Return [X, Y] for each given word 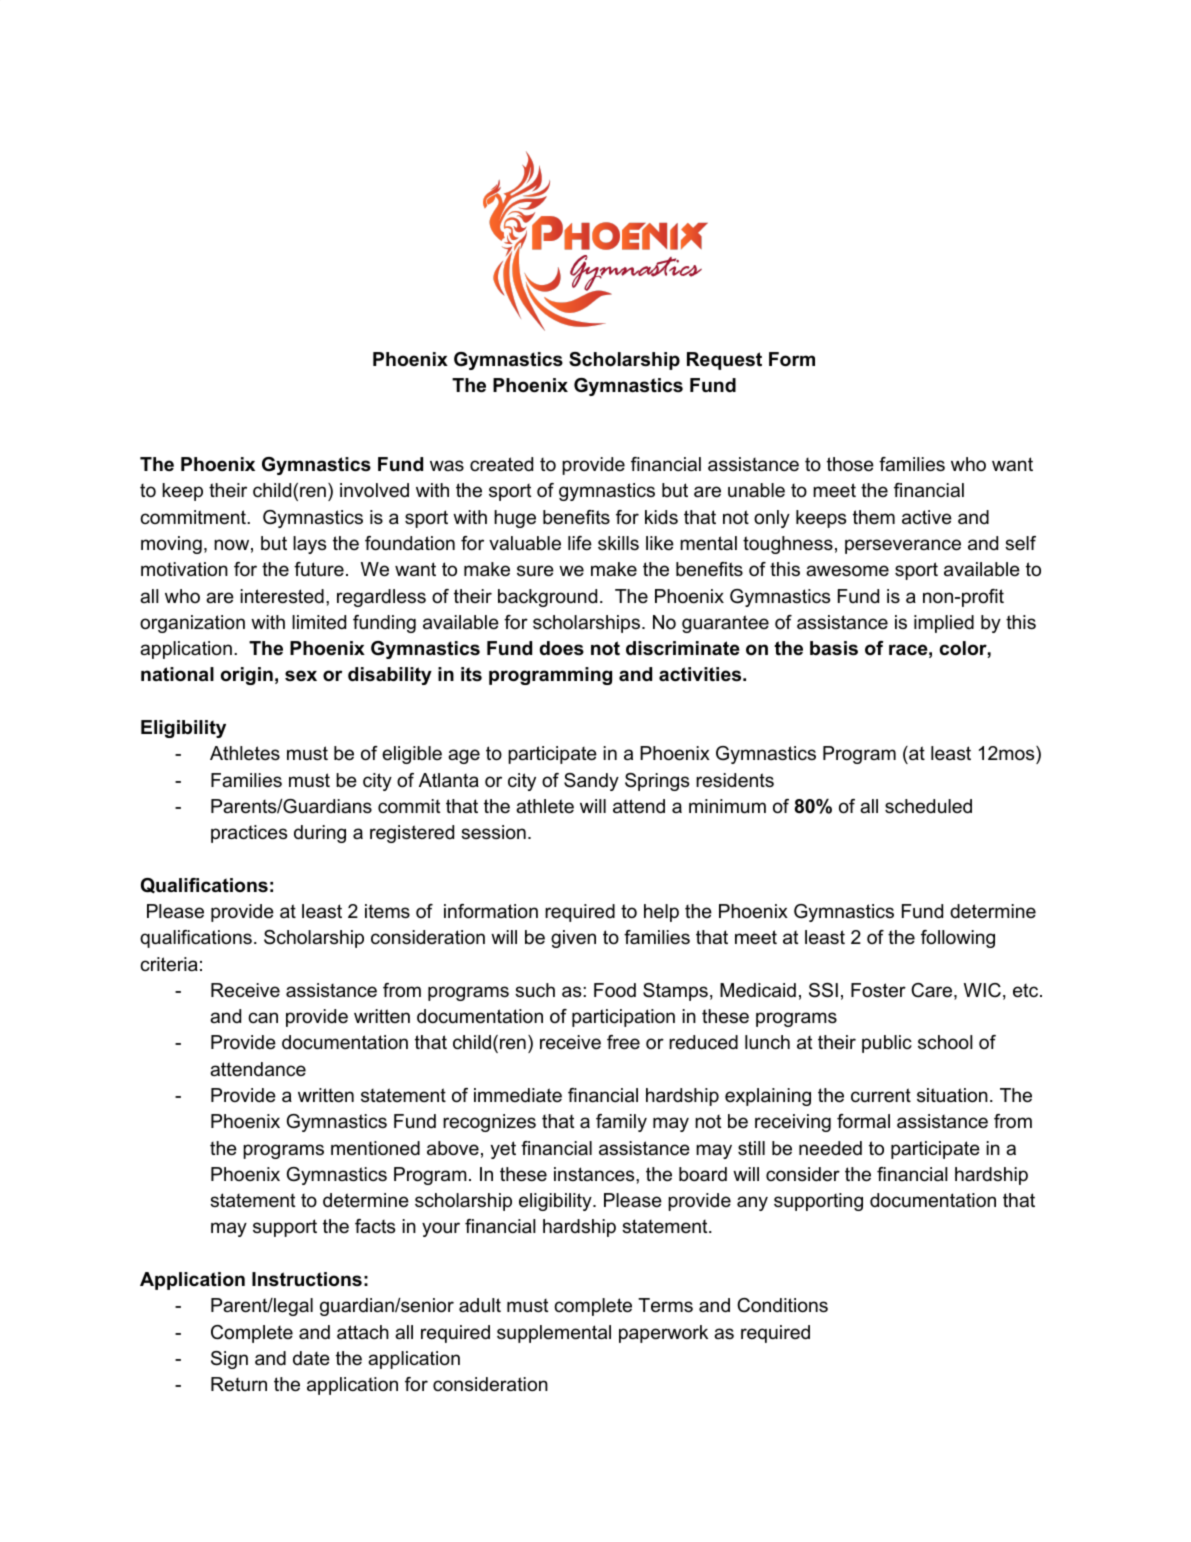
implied [944, 624]
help [661, 913]
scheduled [928, 806]
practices [249, 834]
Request [724, 361]
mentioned [375, 1148]
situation [952, 1095]
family [621, 1123]
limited [319, 622]
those [850, 464]
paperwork [663, 1334]
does [562, 648]
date [311, 1358]
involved [374, 490]
